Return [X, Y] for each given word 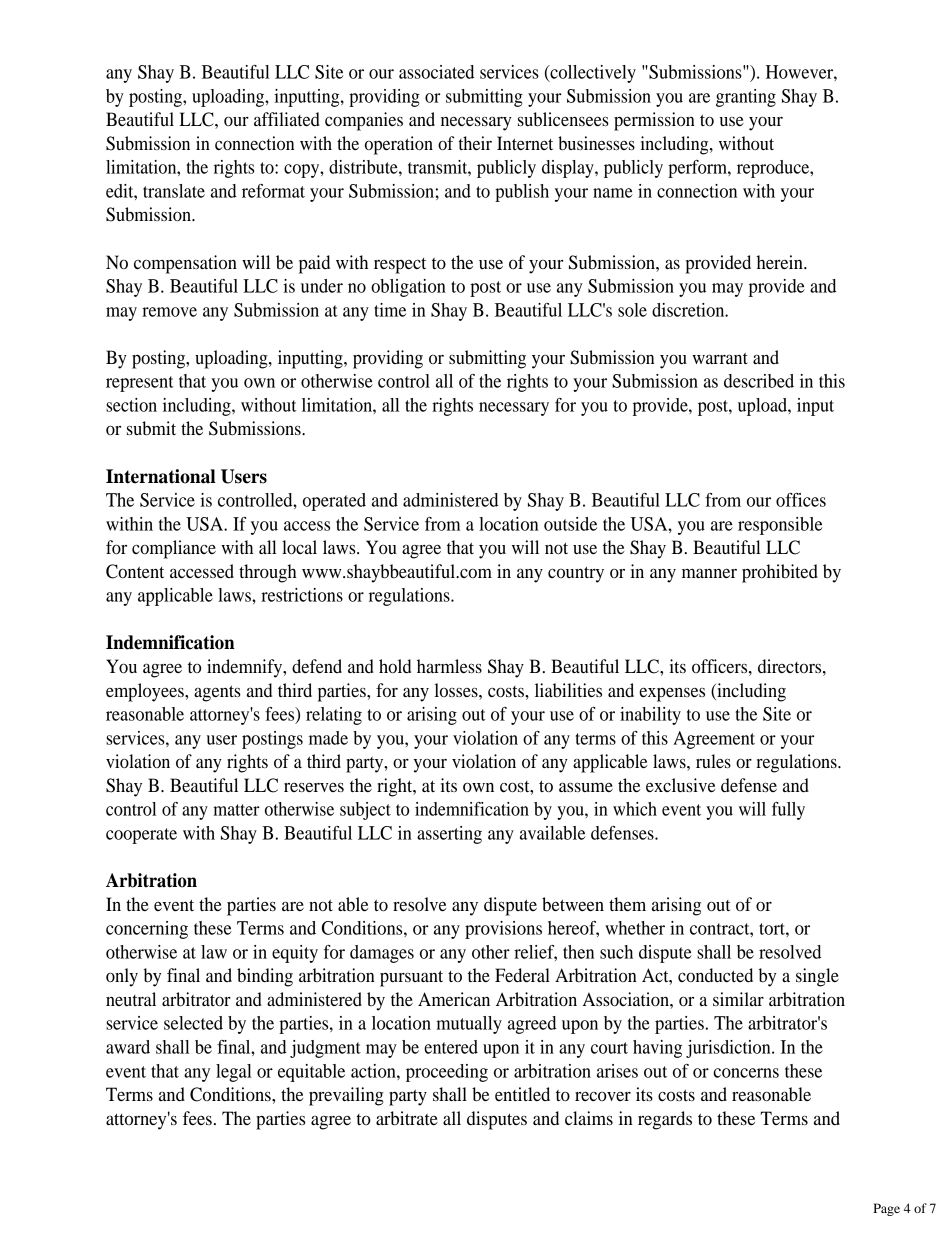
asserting [449, 835]
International [161, 476]
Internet [525, 143]
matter [236, 810]
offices [801, 500]
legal [234, 1073]
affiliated [287, 119]
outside [570, 524]
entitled [522, 1094]
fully [788, 811]
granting [746, 98]
